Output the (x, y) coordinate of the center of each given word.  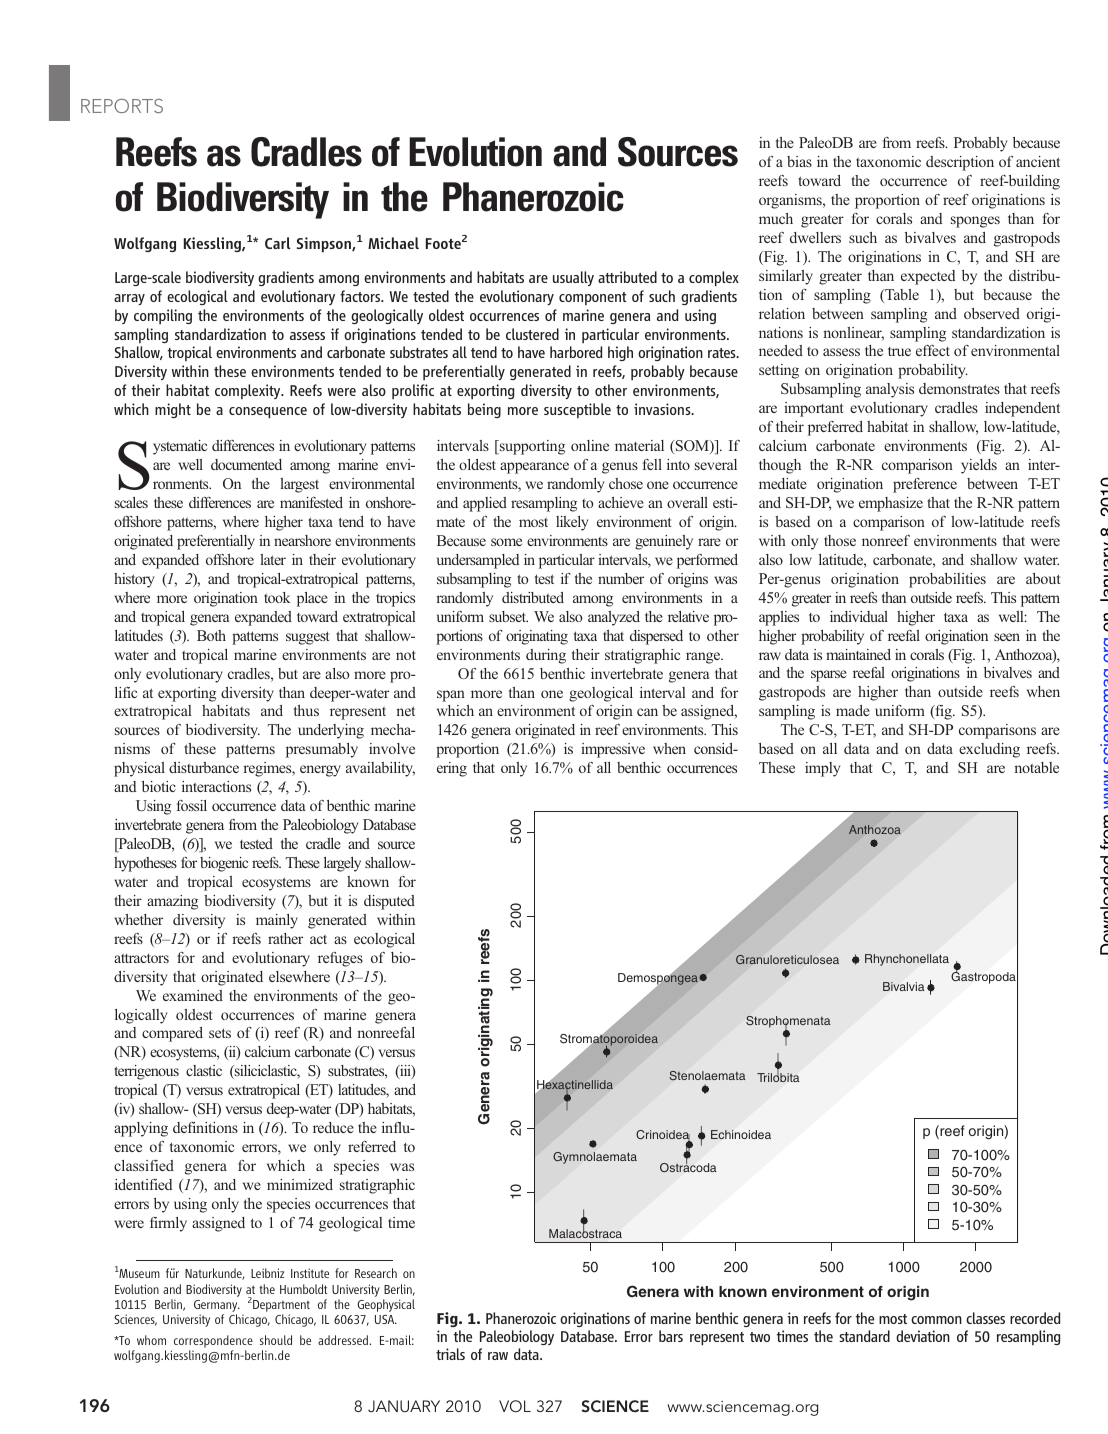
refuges (340, 959)
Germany (217, 1307)
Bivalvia (904, 986)
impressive (613, 750)
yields (979, 466)
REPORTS (122, 106)
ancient (1038, 161)
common (936, 1320)
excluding (989, 750)
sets (220, 1033)
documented (246, 464)
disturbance (204, 767)
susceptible (577, 410)
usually (573, 278)
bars (671, 1336)
